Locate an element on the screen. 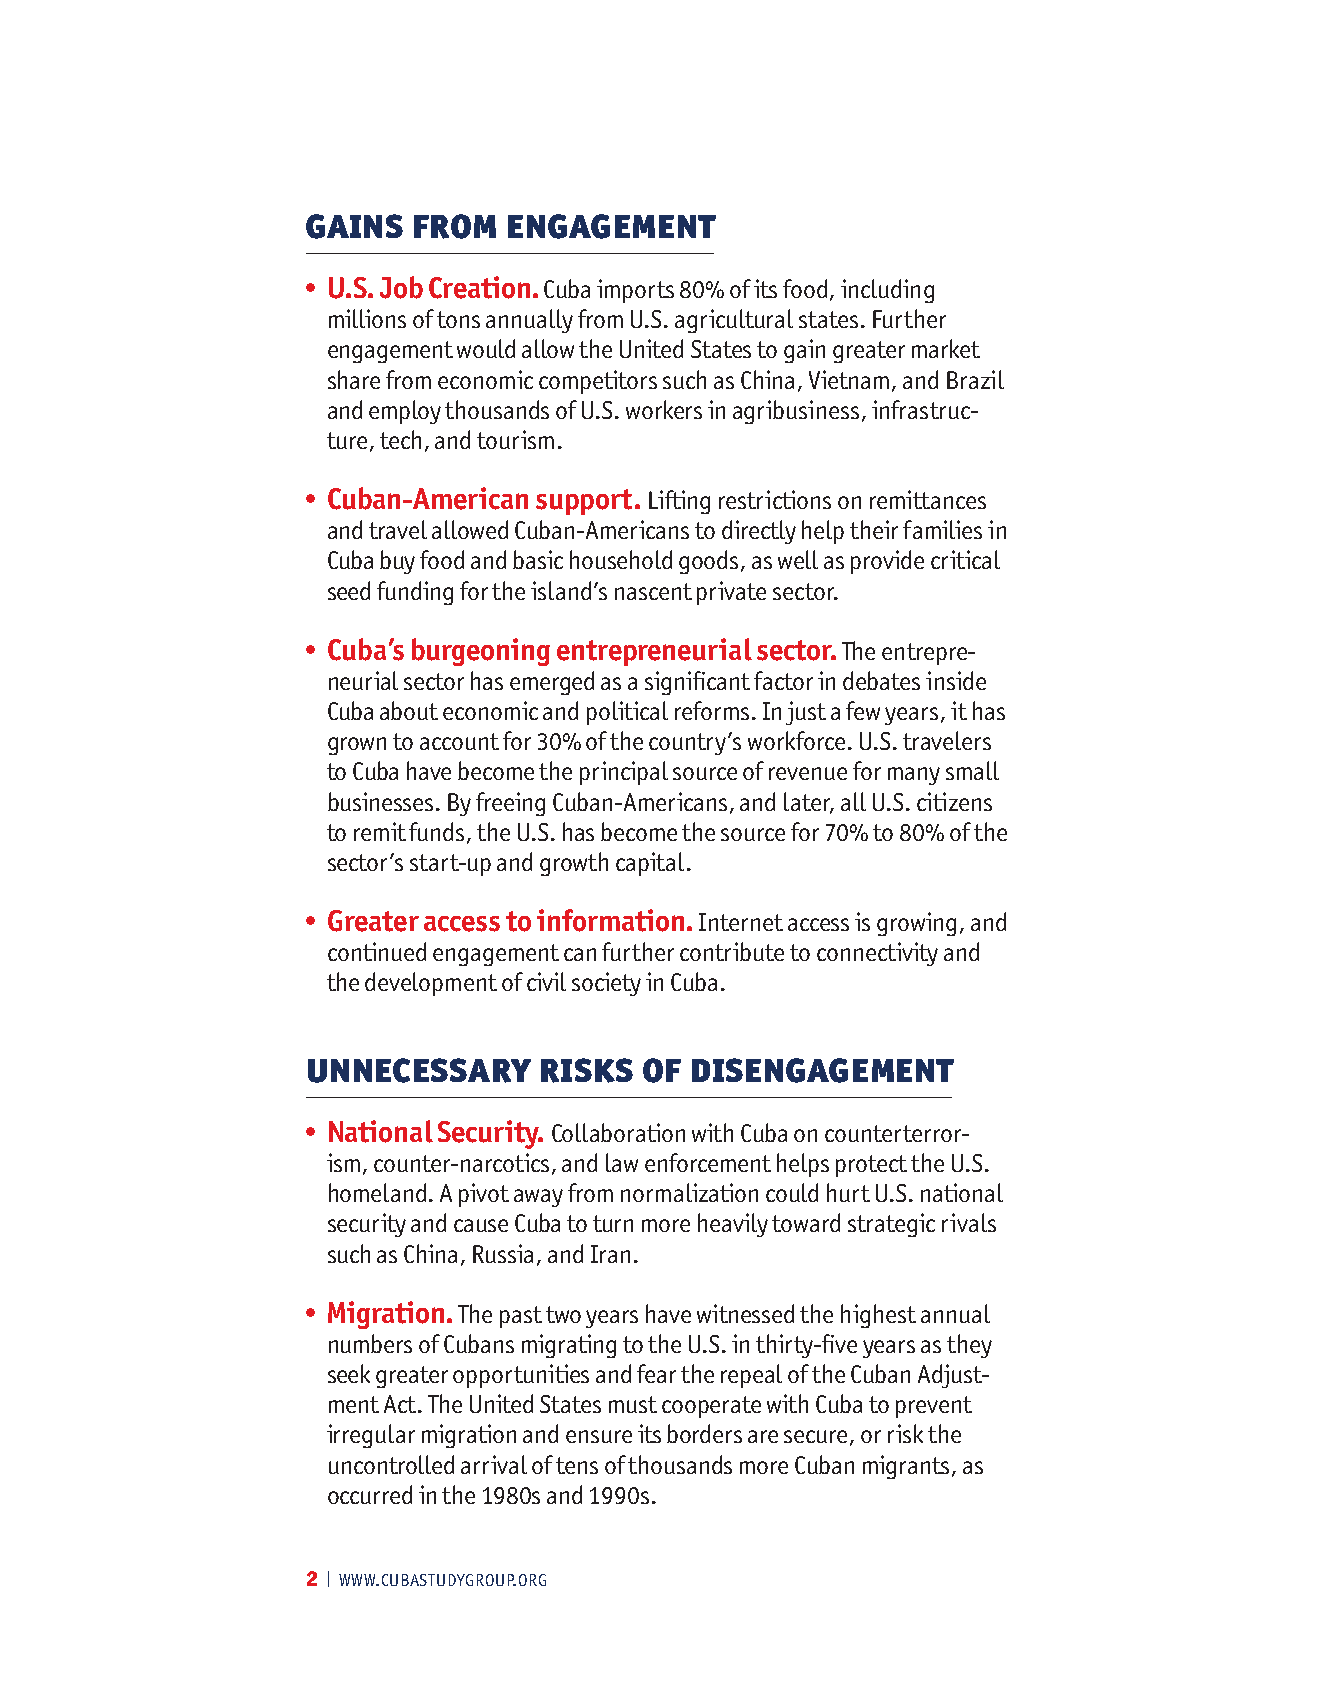 This screenshot has height=1705, width=1318. capital is located at coordinates (650, 864).
